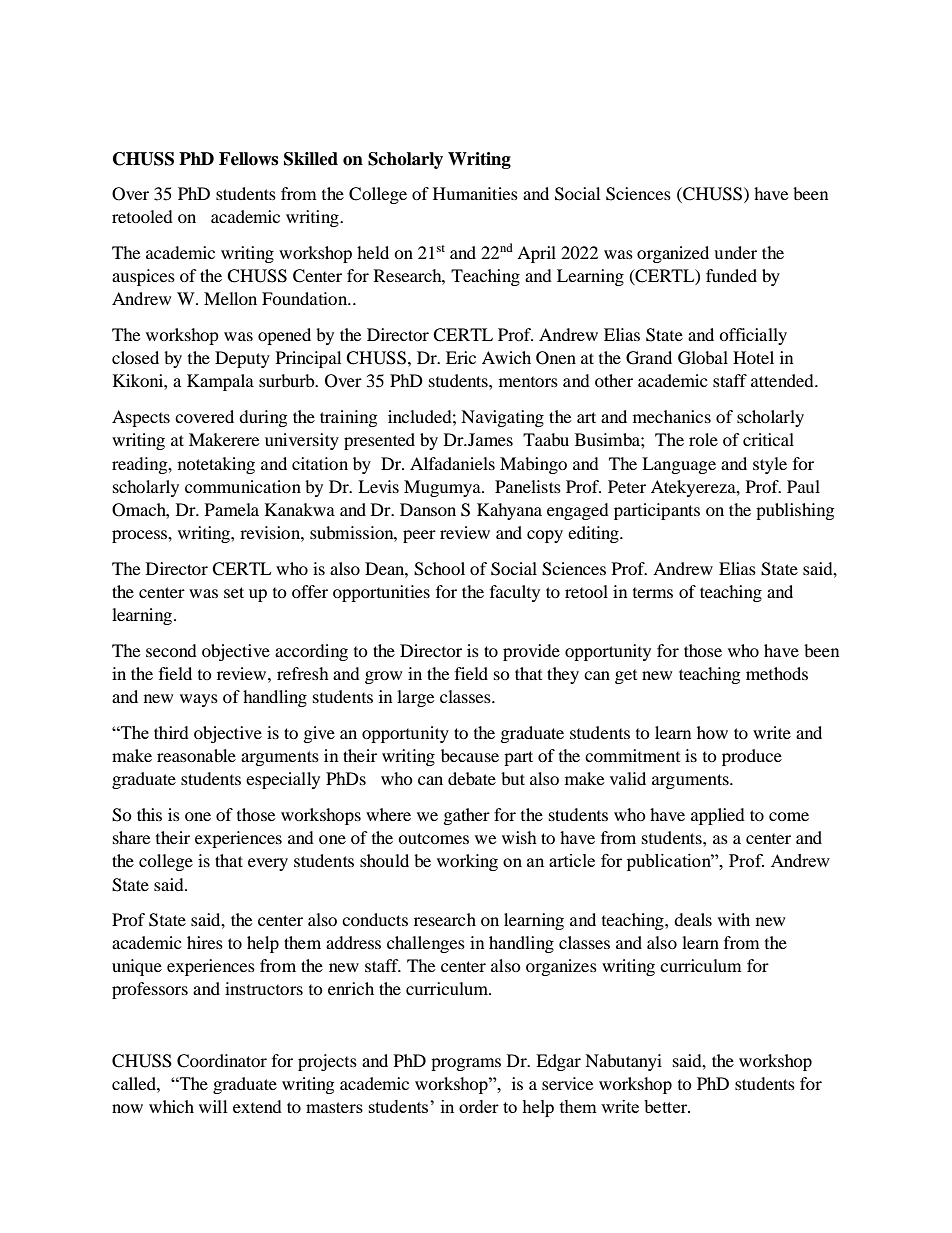 Image resolution: width=952 pixels, height=1233 pixels. I want to click on Humanities, so click(475, 193).
